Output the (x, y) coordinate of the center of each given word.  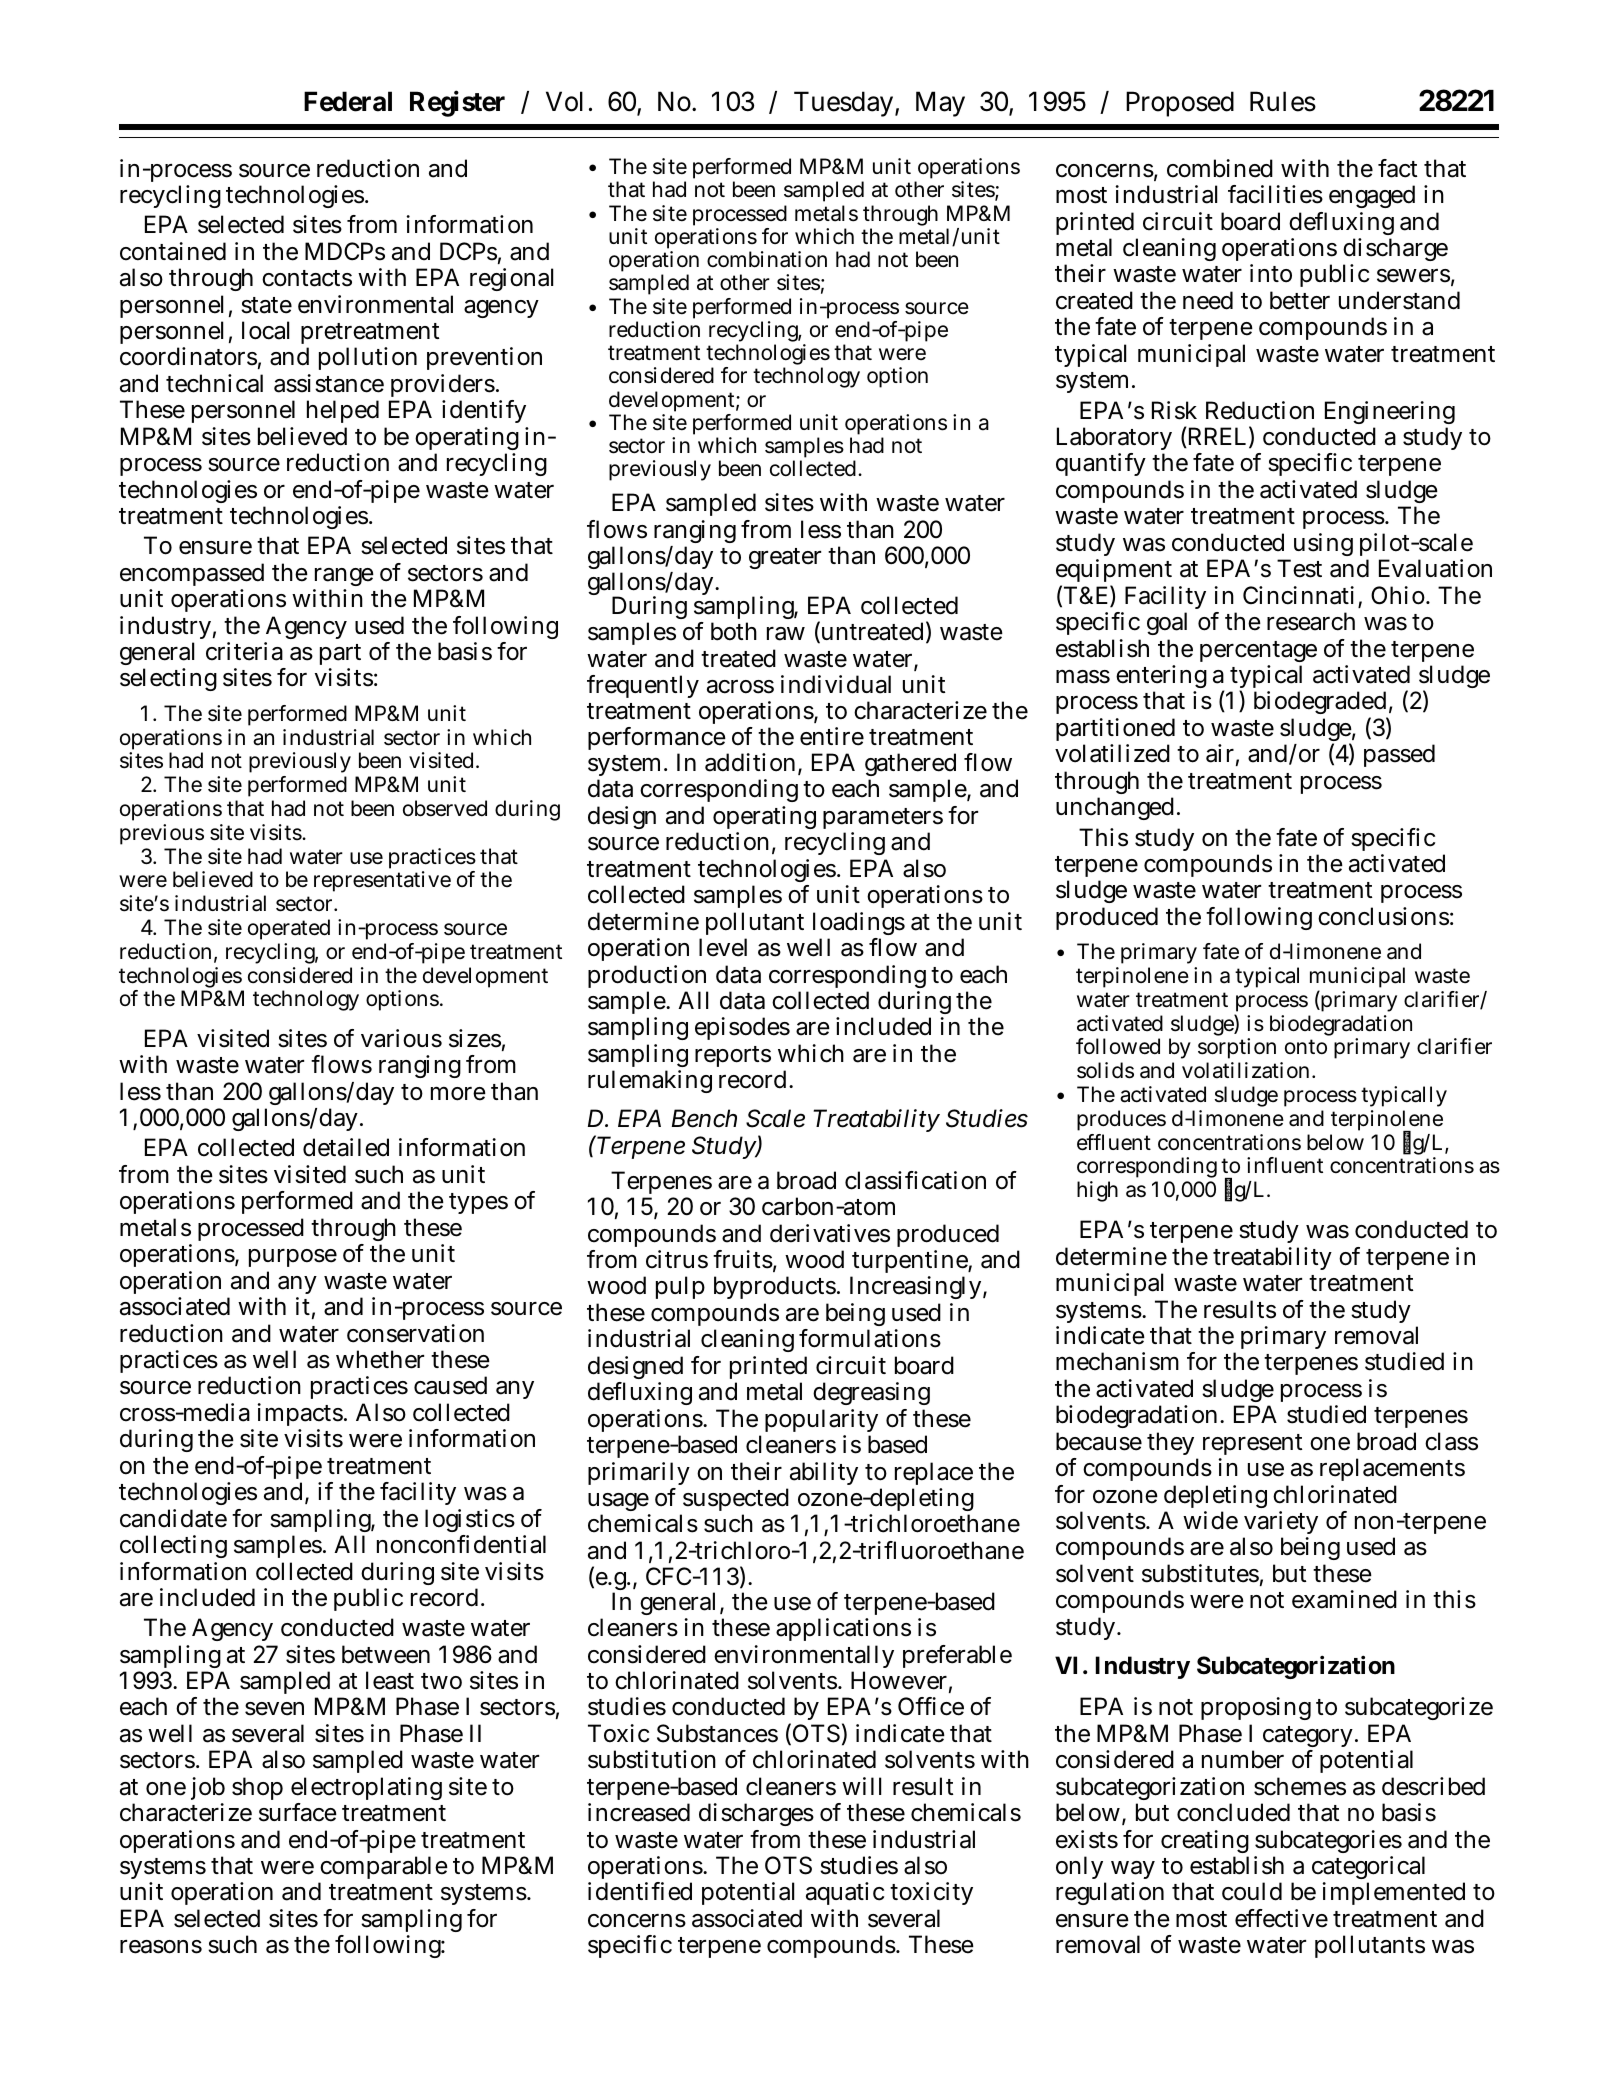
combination (767, 259)
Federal (348, 101)
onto (1306, 1046)
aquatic (845, 1893)
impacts (301, 1416)
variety (1280, 1524)
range (343, 579)
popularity (821, 1422)
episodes (742, 1028)
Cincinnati (1298, 595)
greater (785, 558)
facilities (1275, 194)
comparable (383, 1869)
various (401, 1038)
